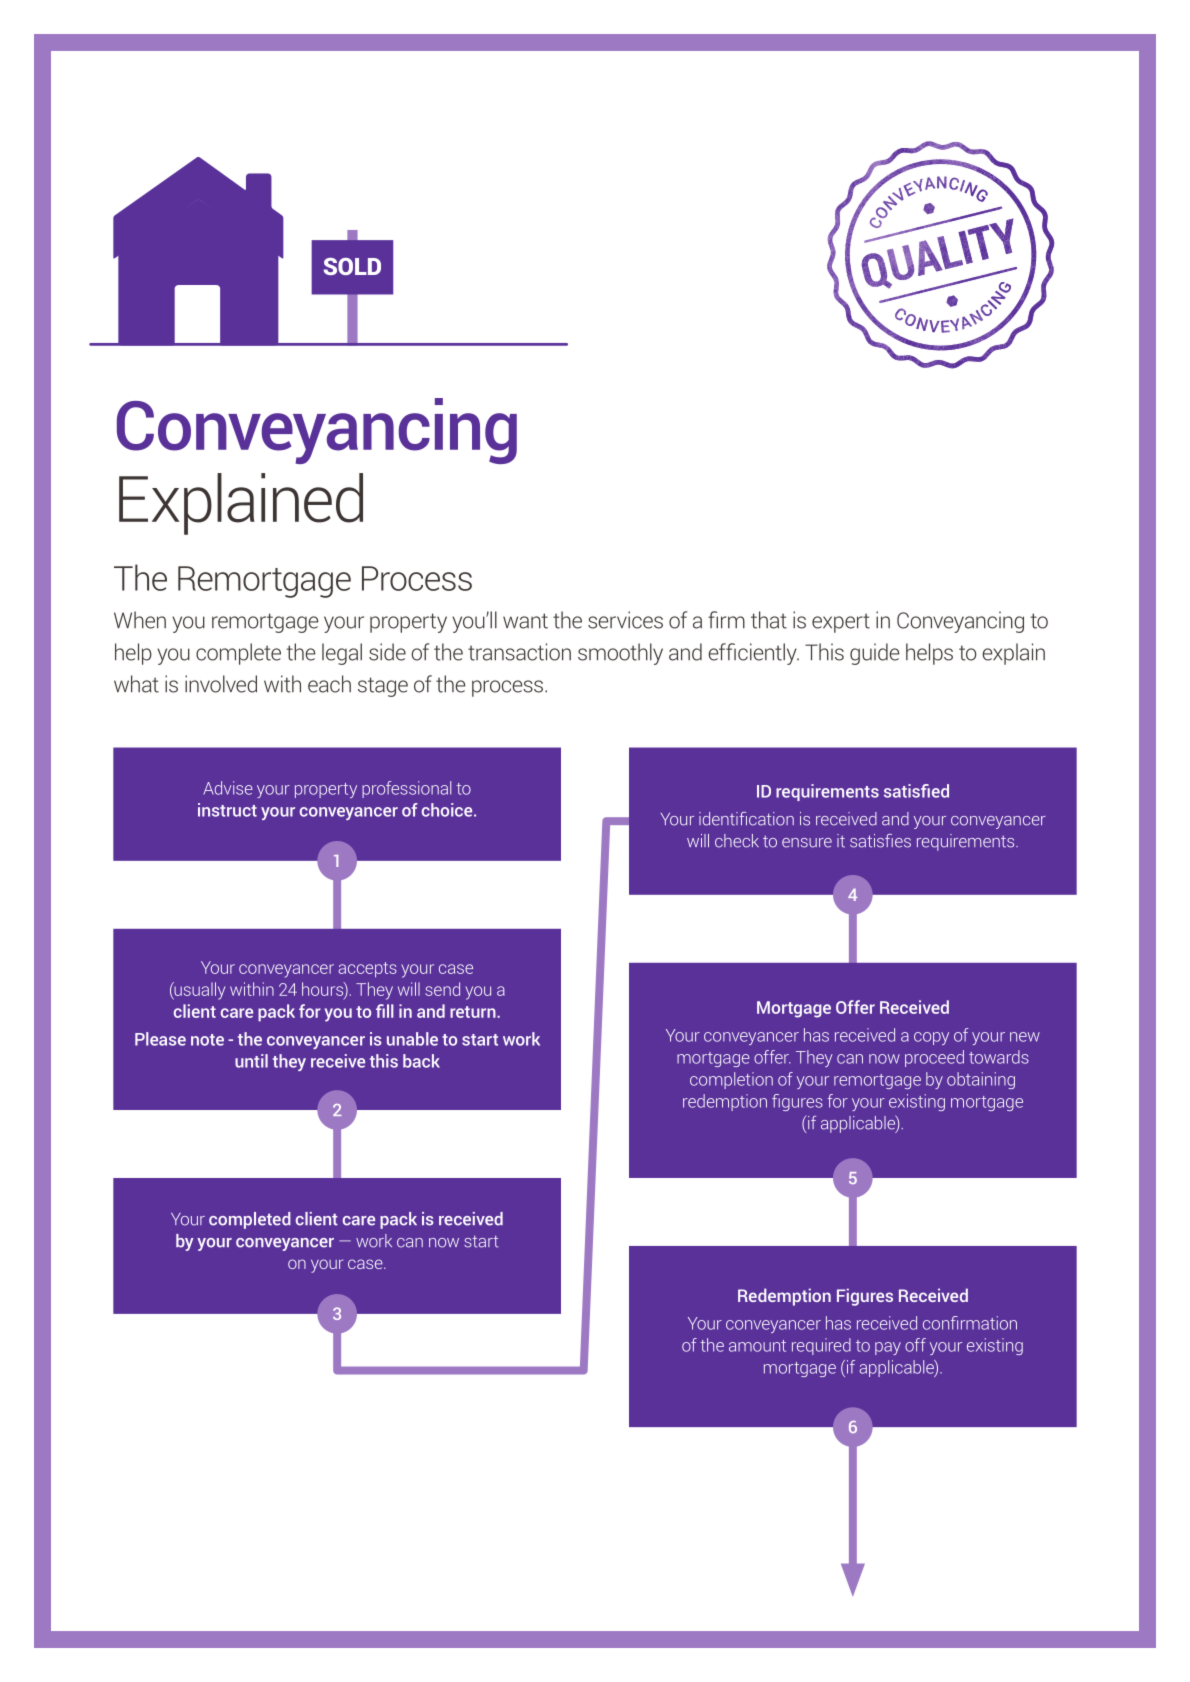 This screenshot has height=1682, width=1190. Describe the element at coordinates (207, 1040) in the screenshot. I see `note` at that location.
